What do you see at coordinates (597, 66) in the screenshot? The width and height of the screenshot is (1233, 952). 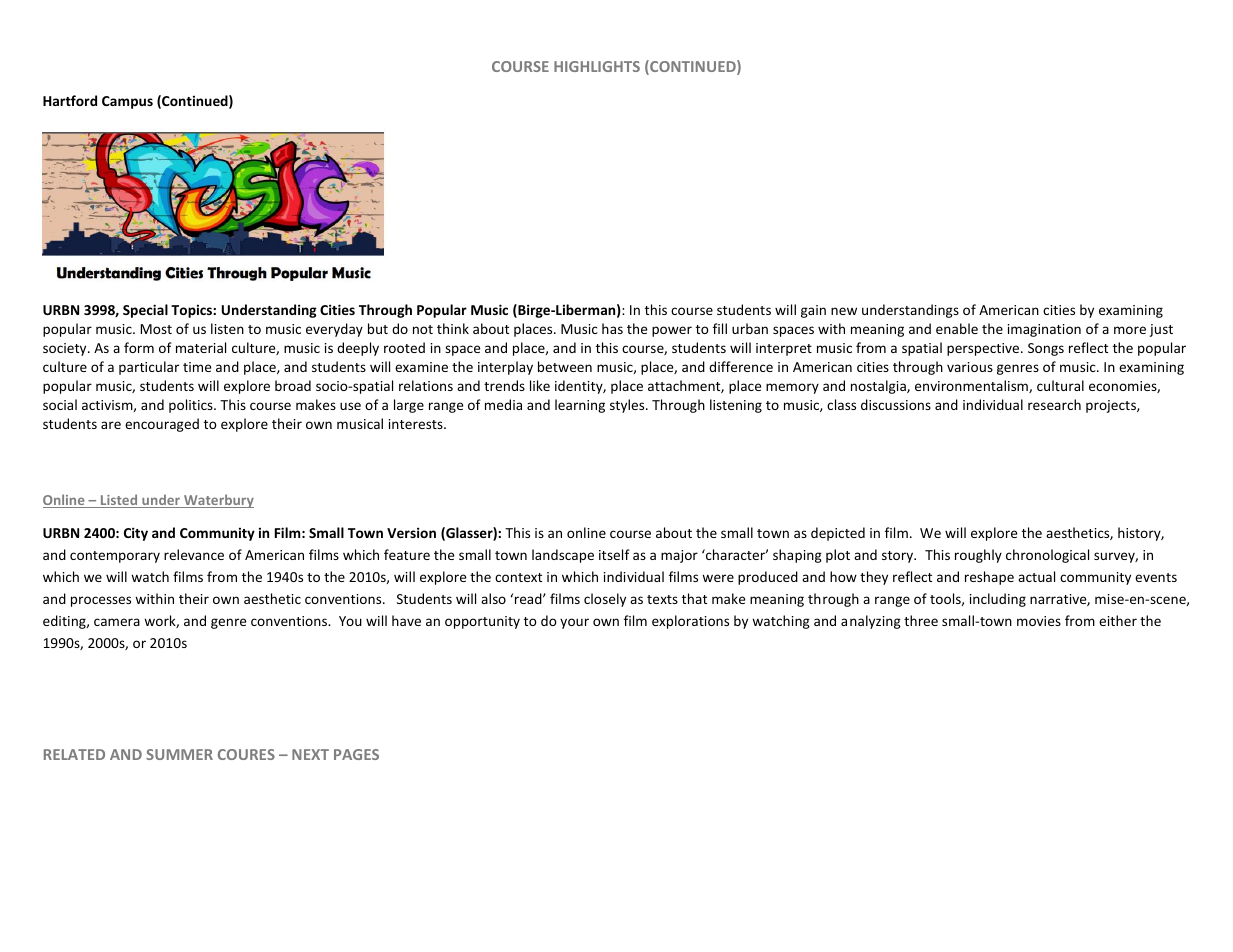 I see `HIGHLIGHTS` at bounding box center [597, 66].
